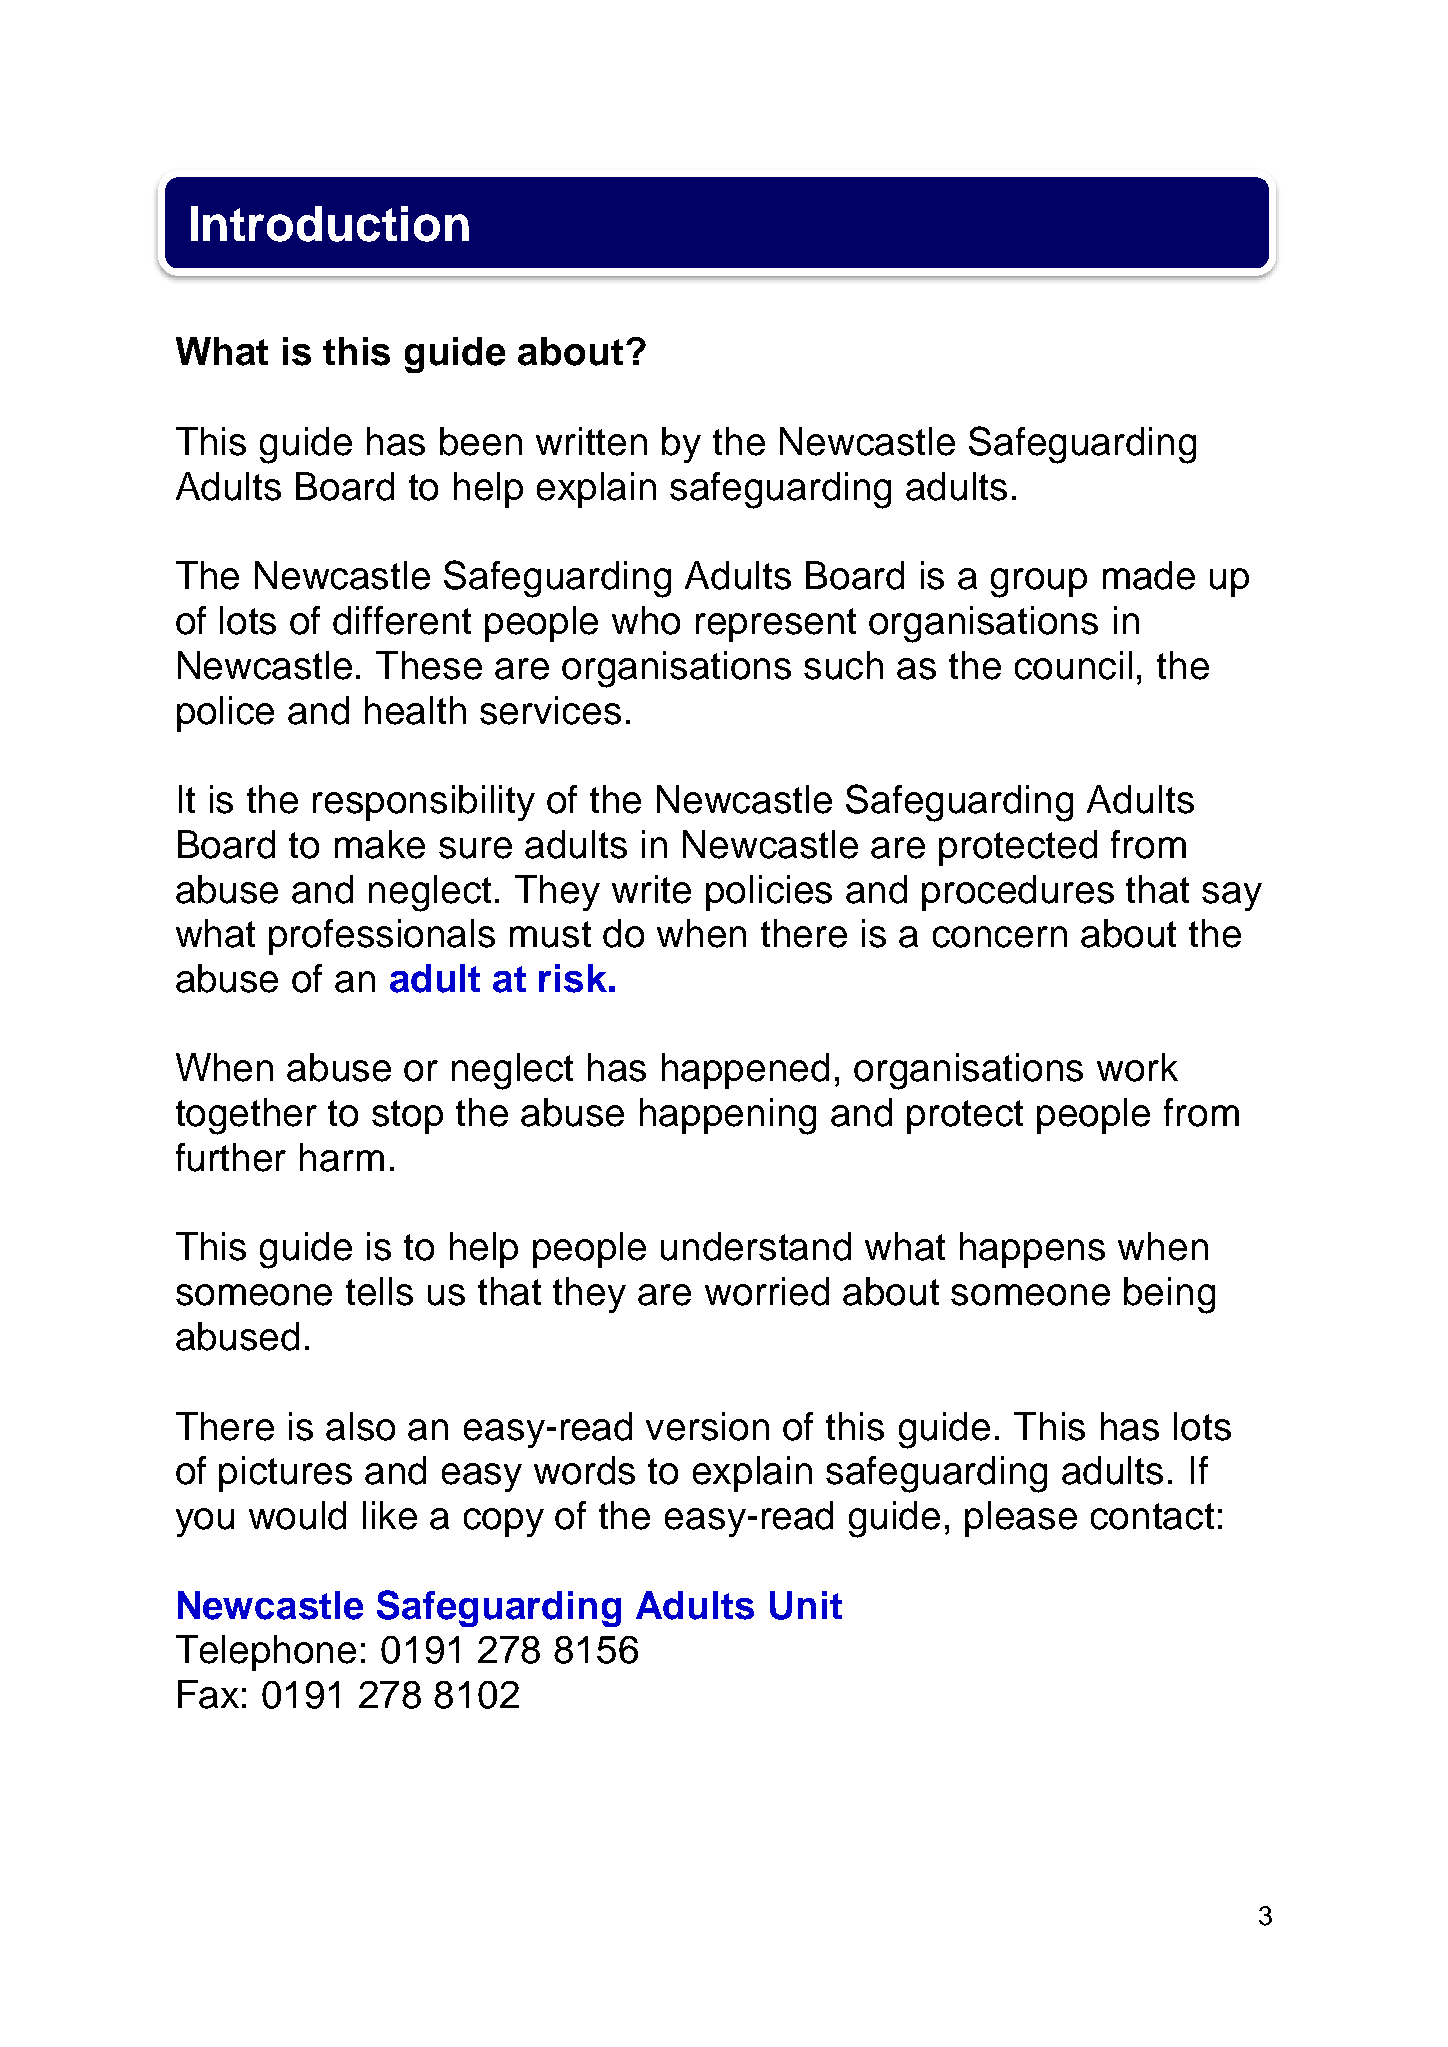 The image size is (1448, 2047). What do you see at coordinates (342, 1157) in the screenshot?
I see `harm` at bounding box center [342, 1157].
